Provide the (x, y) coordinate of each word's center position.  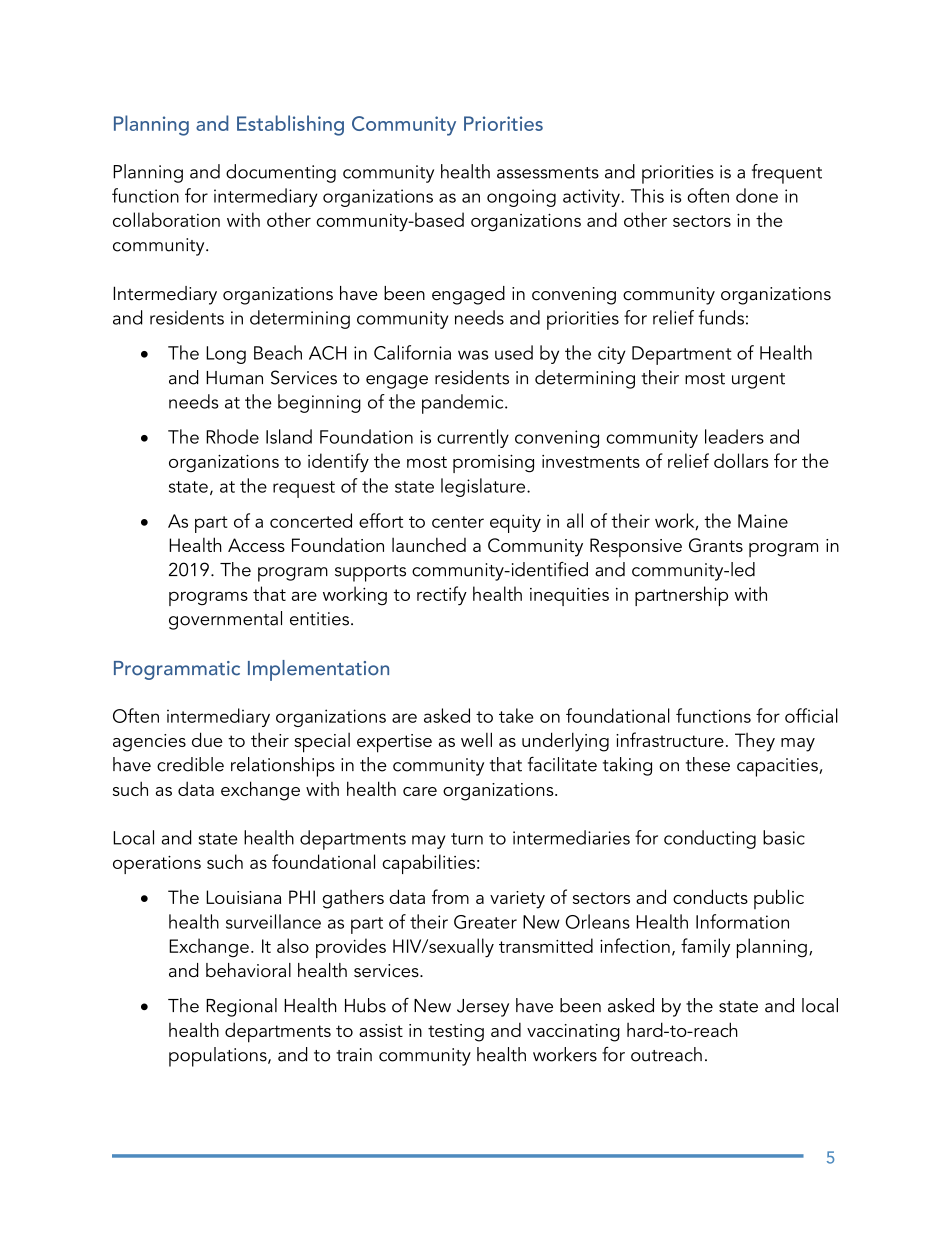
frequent (787, 174)
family (705, 947)
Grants (716, 545)
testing (456, 1033)
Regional (241, 1007)
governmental (225, 620)
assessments (548, 173)
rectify (442, 596)
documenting (281, 173)
